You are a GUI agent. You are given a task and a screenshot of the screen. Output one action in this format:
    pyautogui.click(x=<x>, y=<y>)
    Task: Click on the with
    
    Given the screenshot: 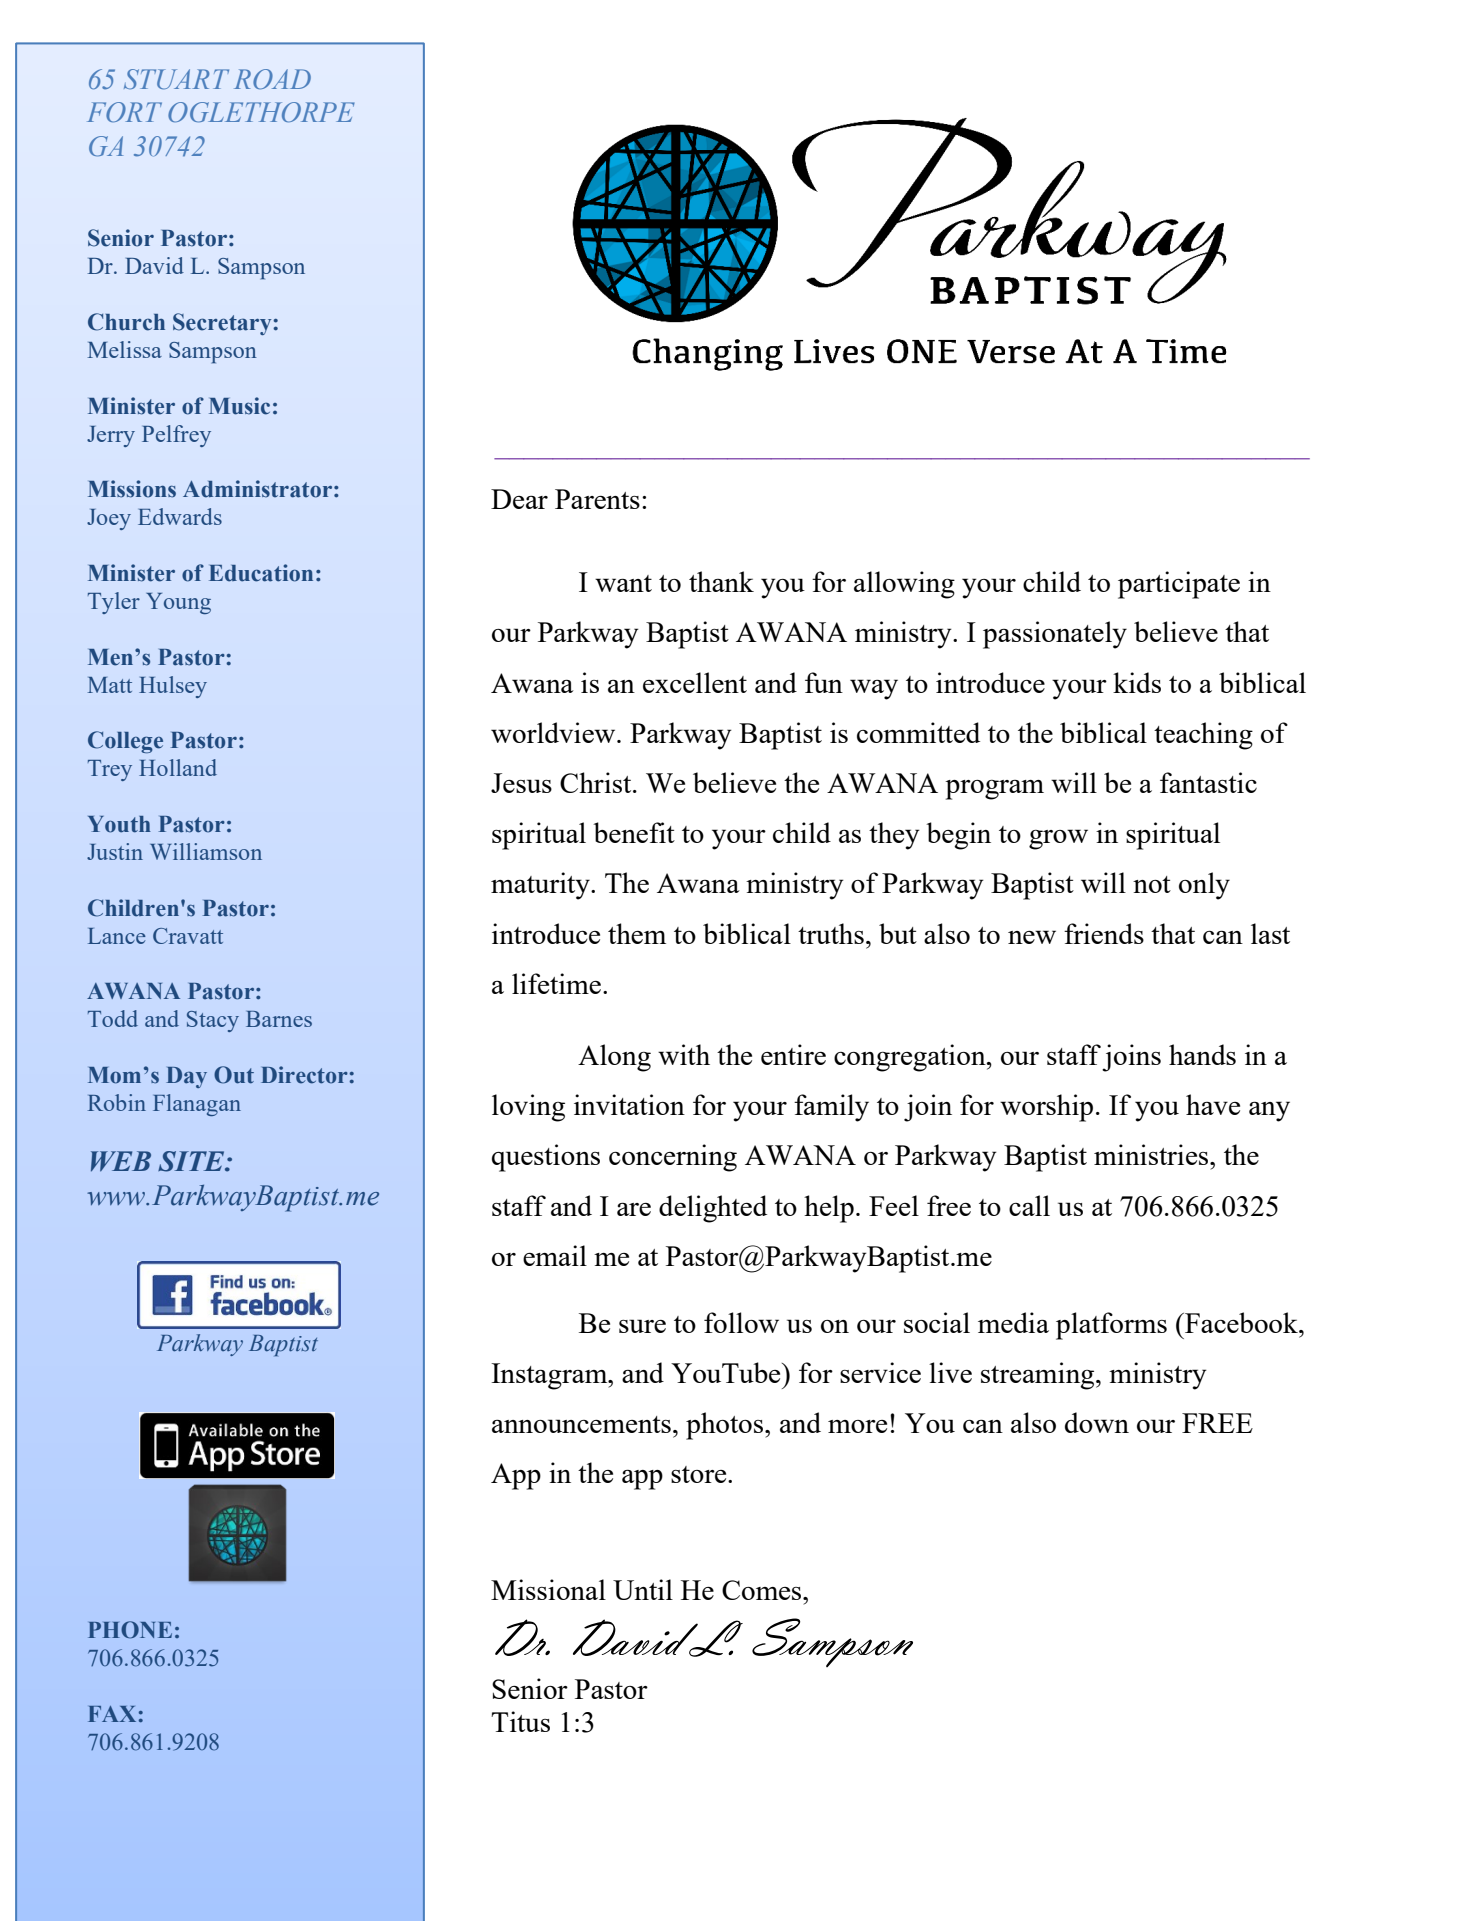 What is the action you would take?
    pyautogui.click(x=684, y=1054)
